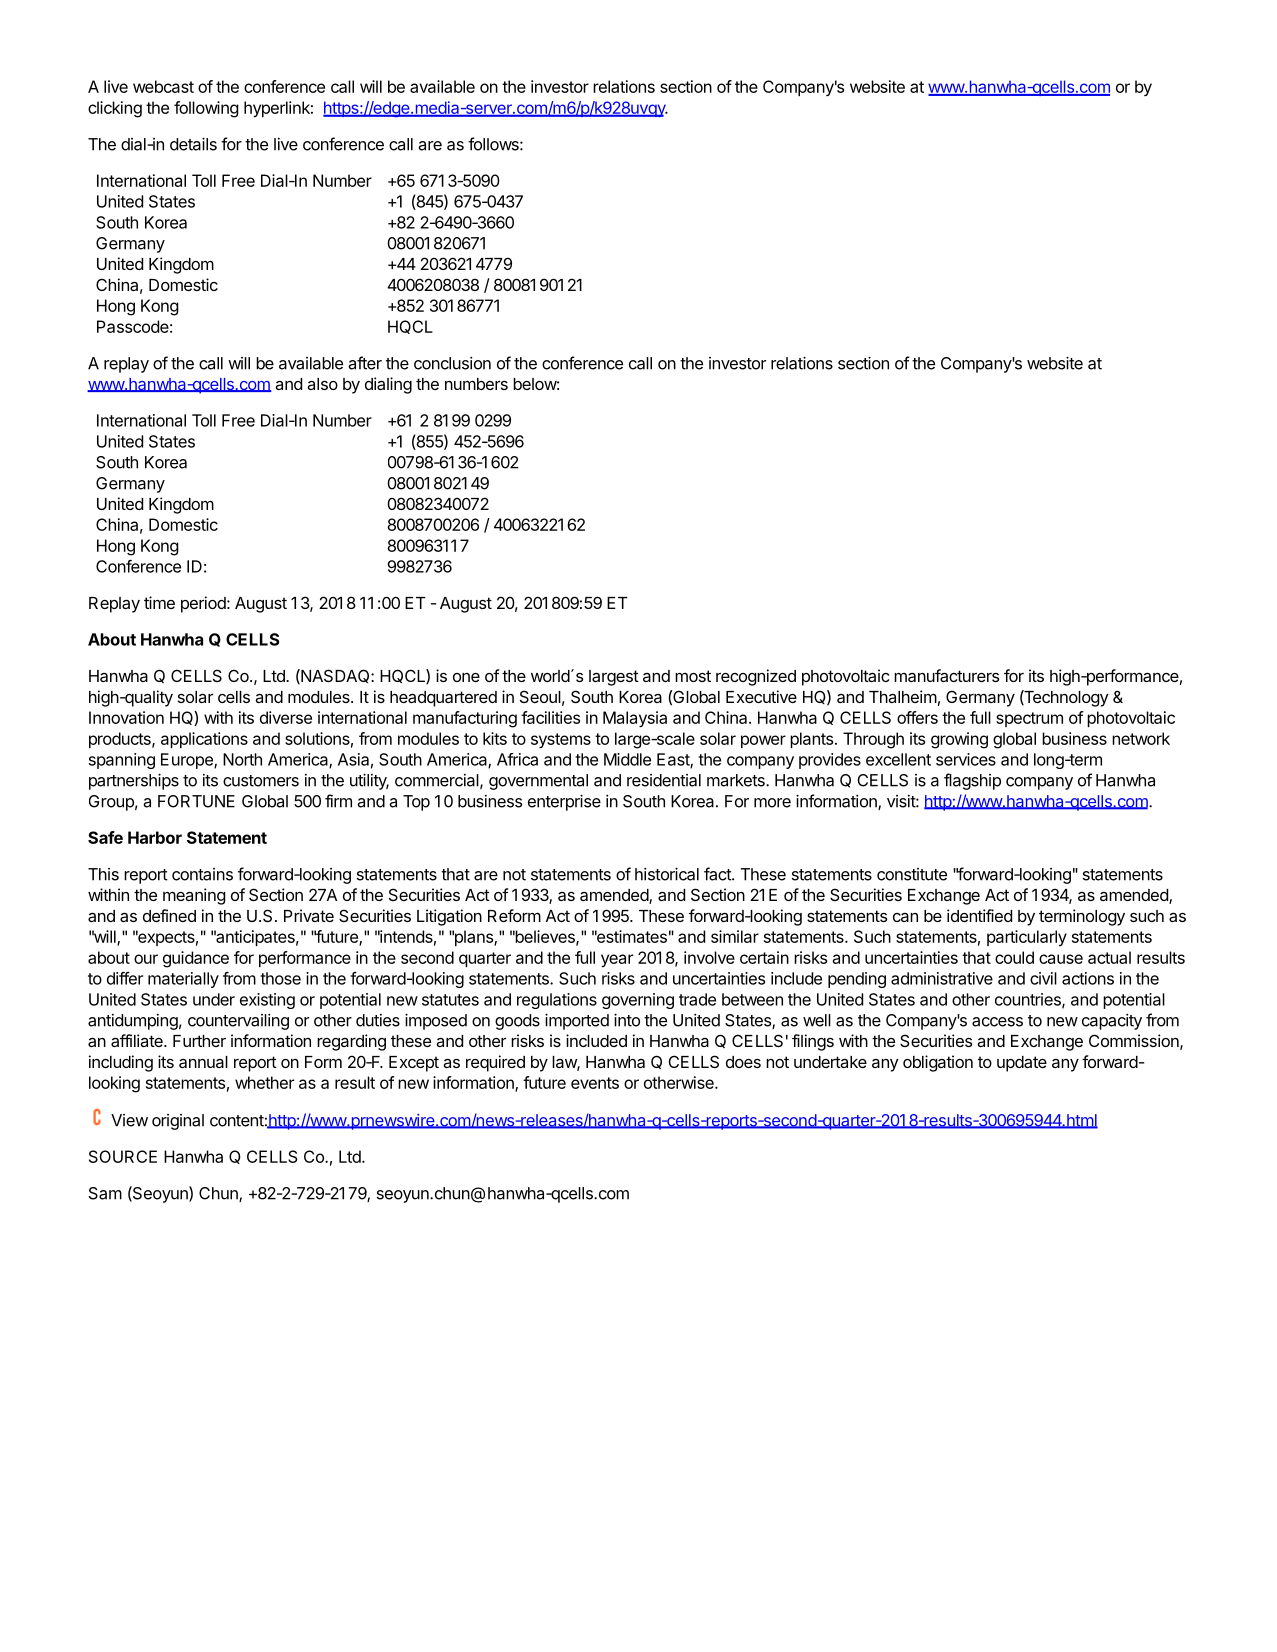 The width and height of the screenshot is (1277, 1652). Describe the element at coordinates (178, 1122) in the screenshot. I see `original` at that location.
